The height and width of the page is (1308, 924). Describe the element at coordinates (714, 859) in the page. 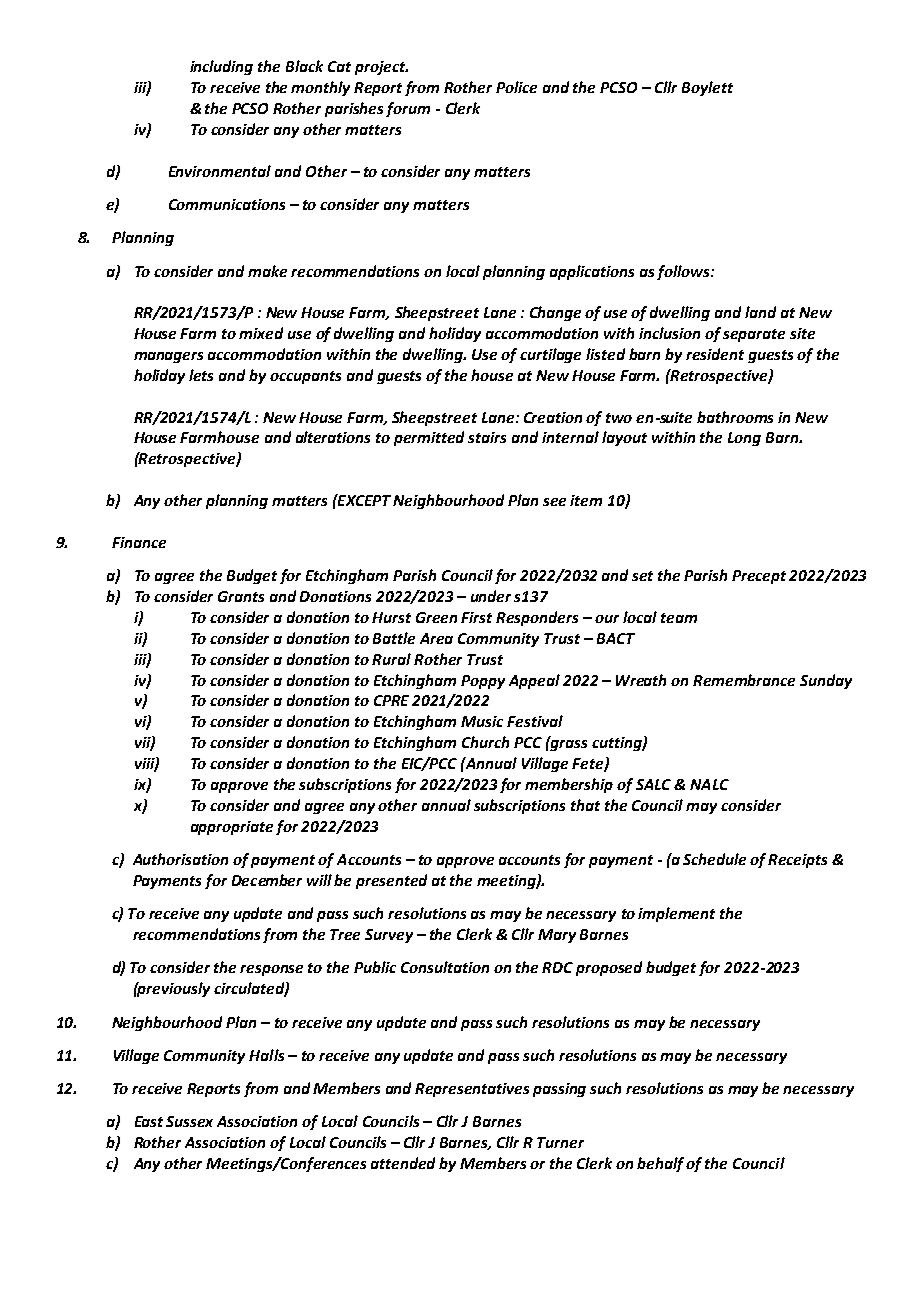

I see `Schedule` at that location.
